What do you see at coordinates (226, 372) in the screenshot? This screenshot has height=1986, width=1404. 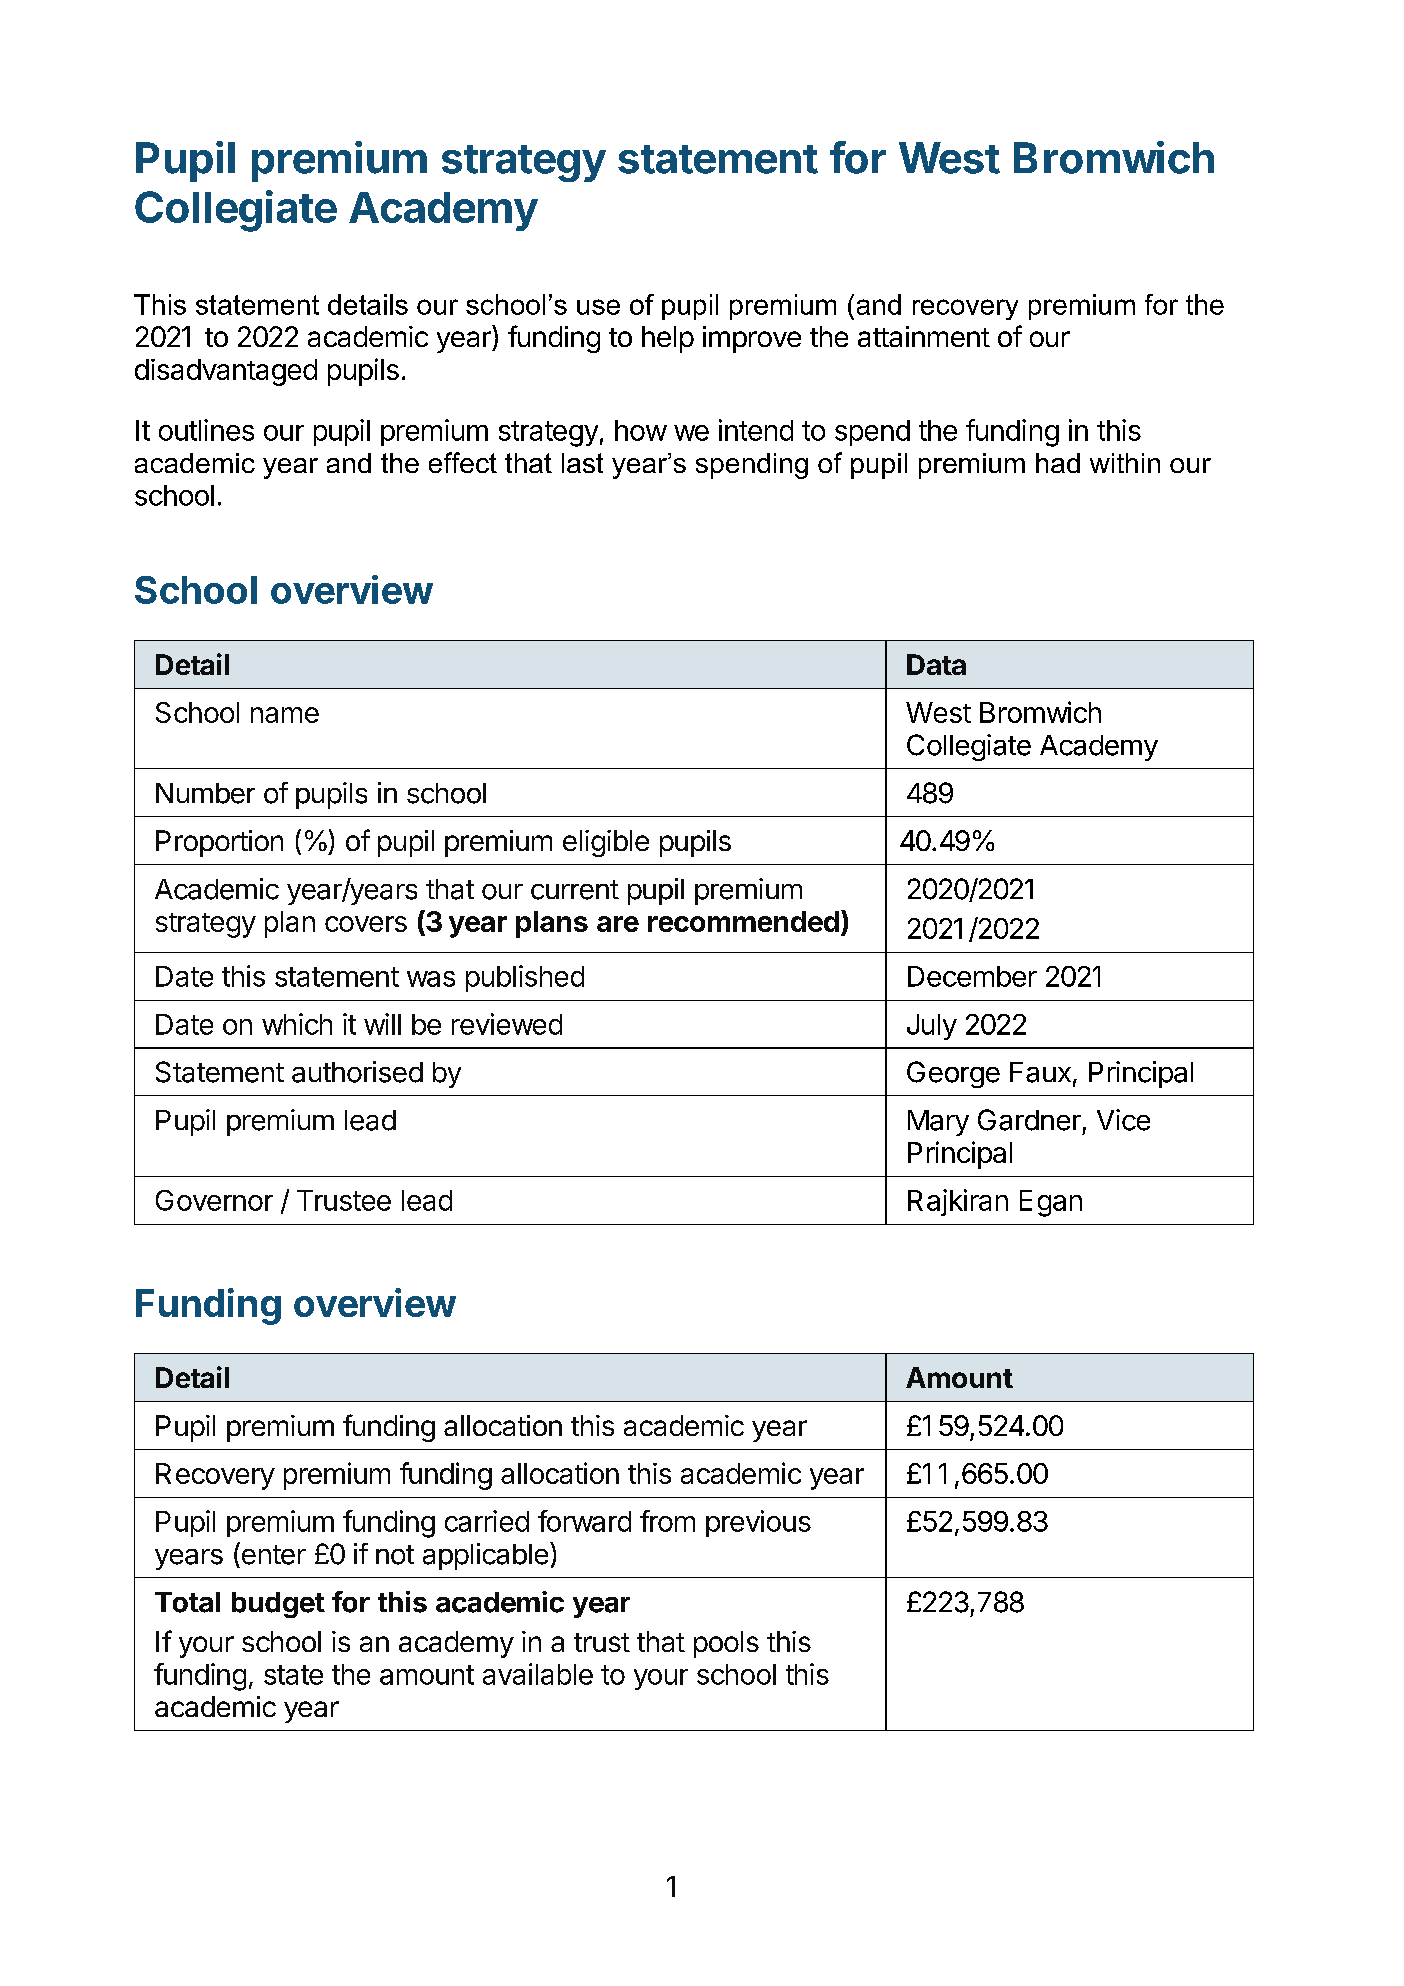 I see `disadvantaged` at bounding box center [226, 372].
